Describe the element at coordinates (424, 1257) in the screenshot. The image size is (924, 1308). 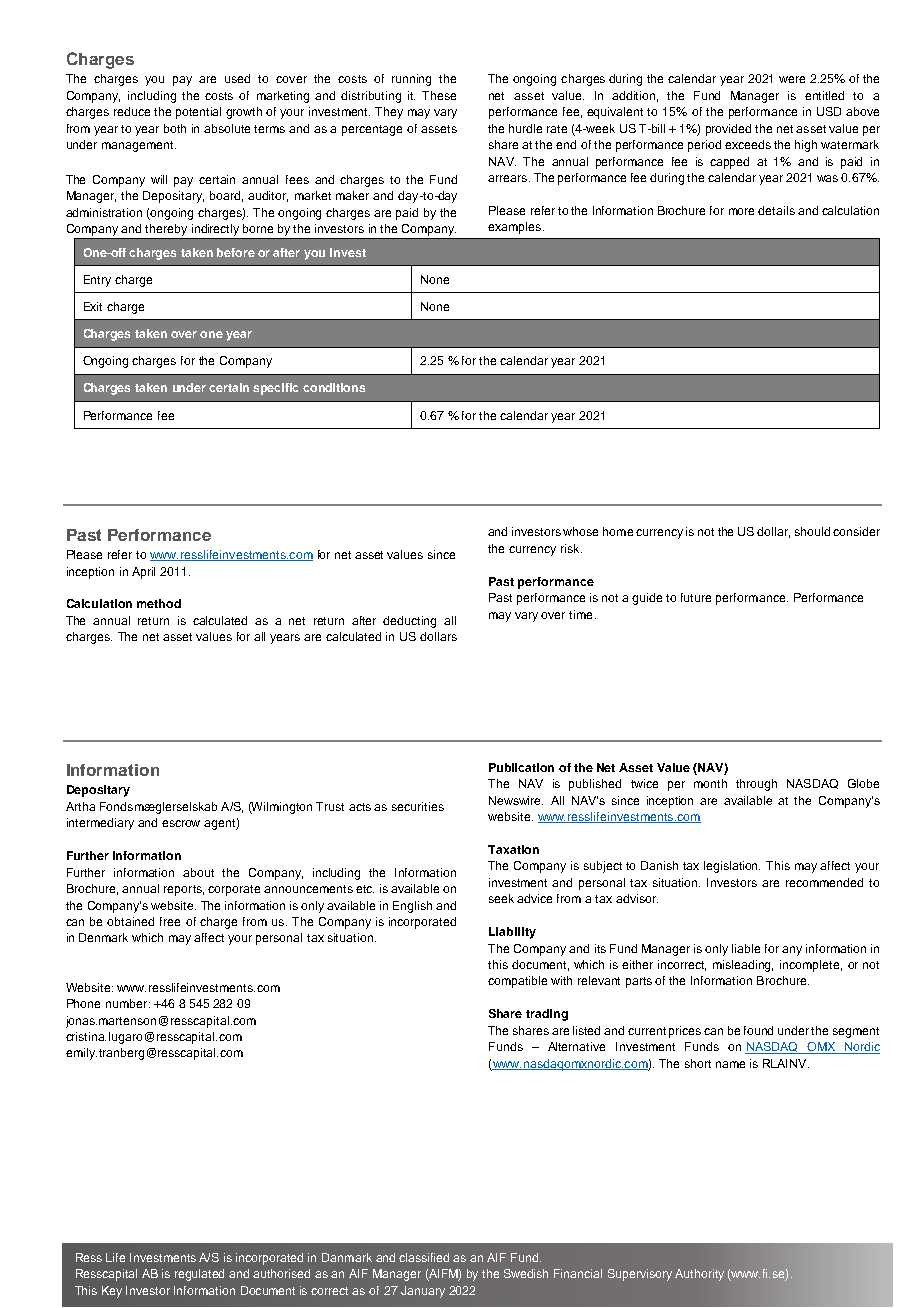
I see `classified` at that location.
